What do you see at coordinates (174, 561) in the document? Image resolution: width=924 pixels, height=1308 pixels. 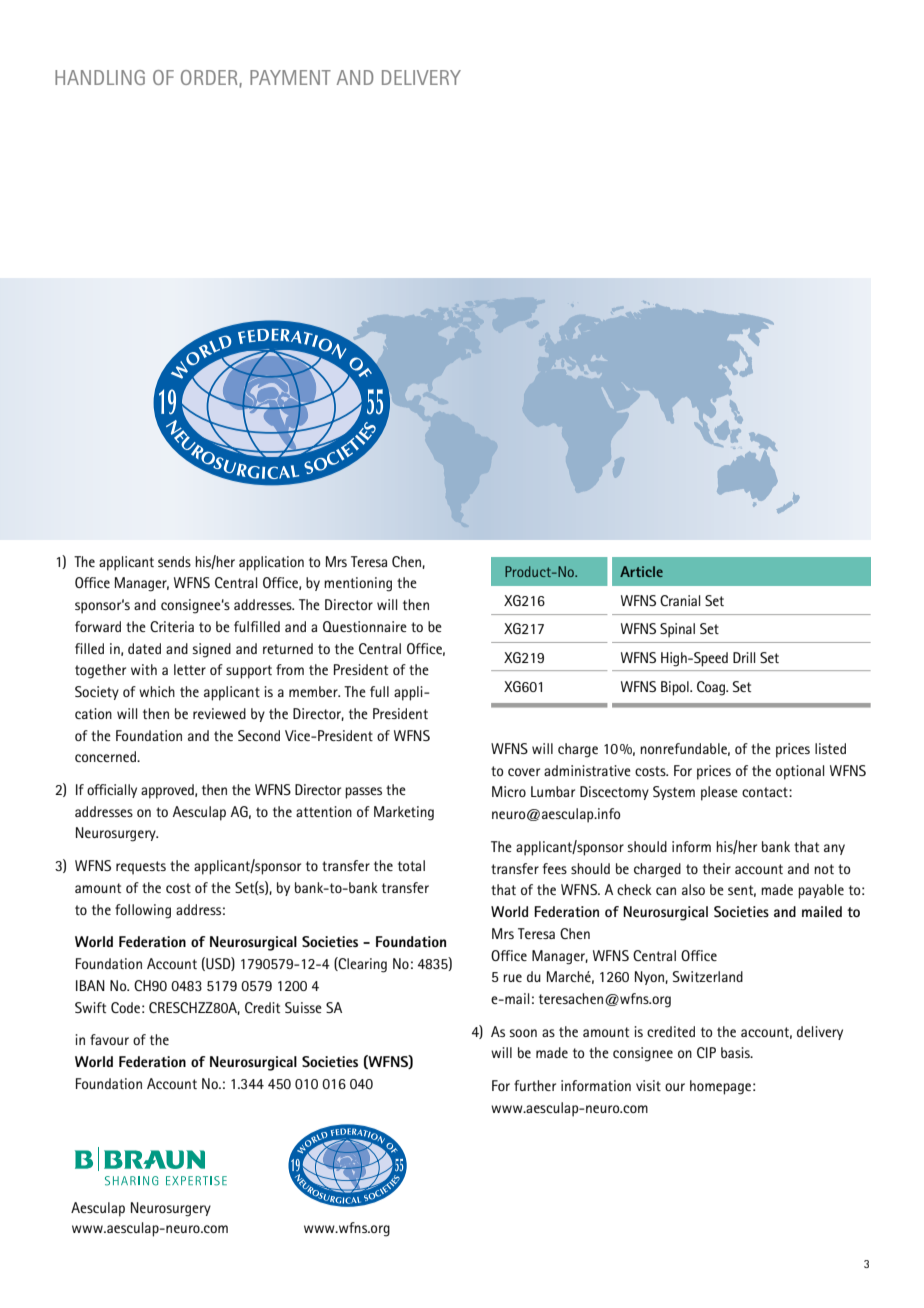 I see `sends` at bounding box center [174, 561].
